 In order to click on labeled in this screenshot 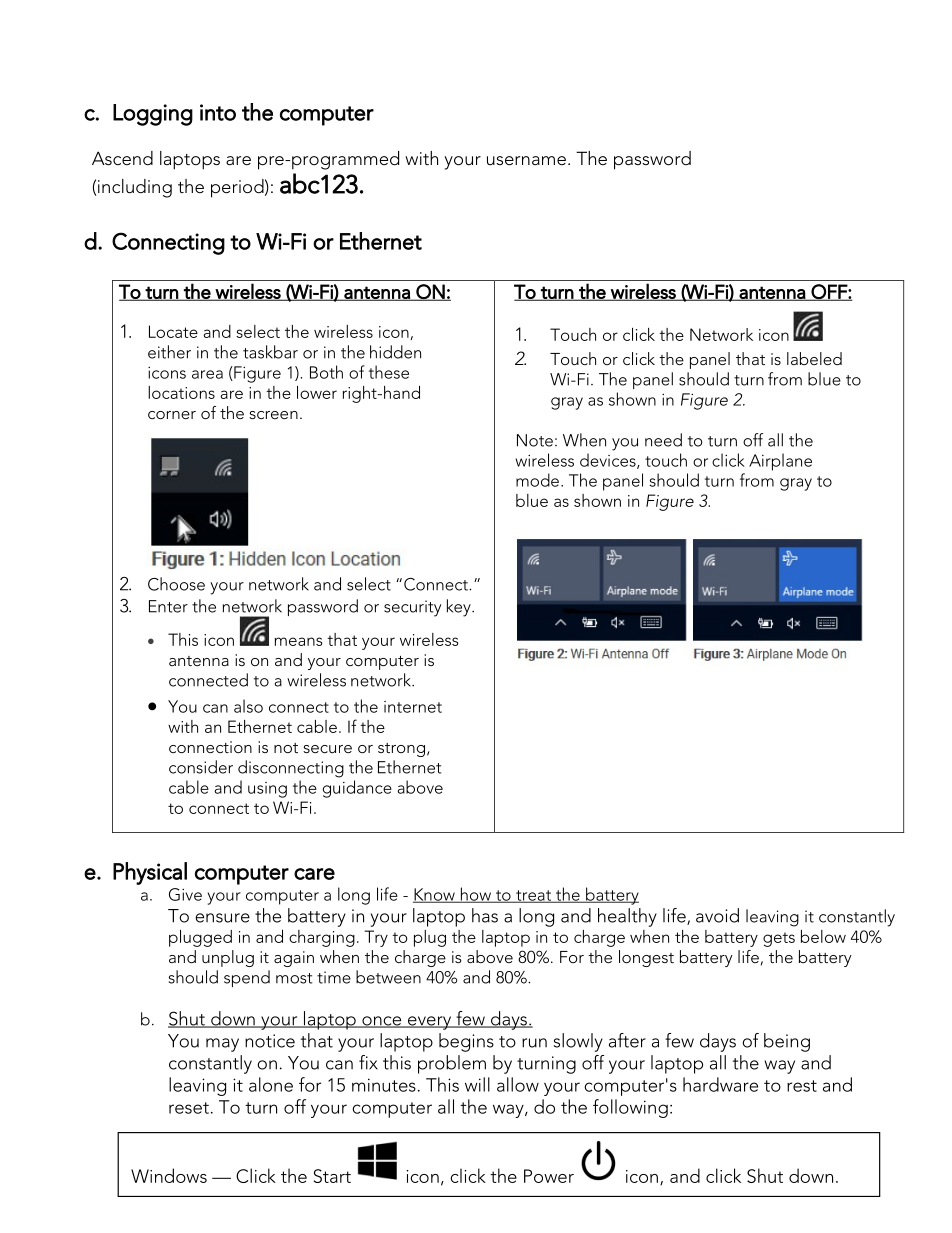, I will do `click(814, 358)`.
